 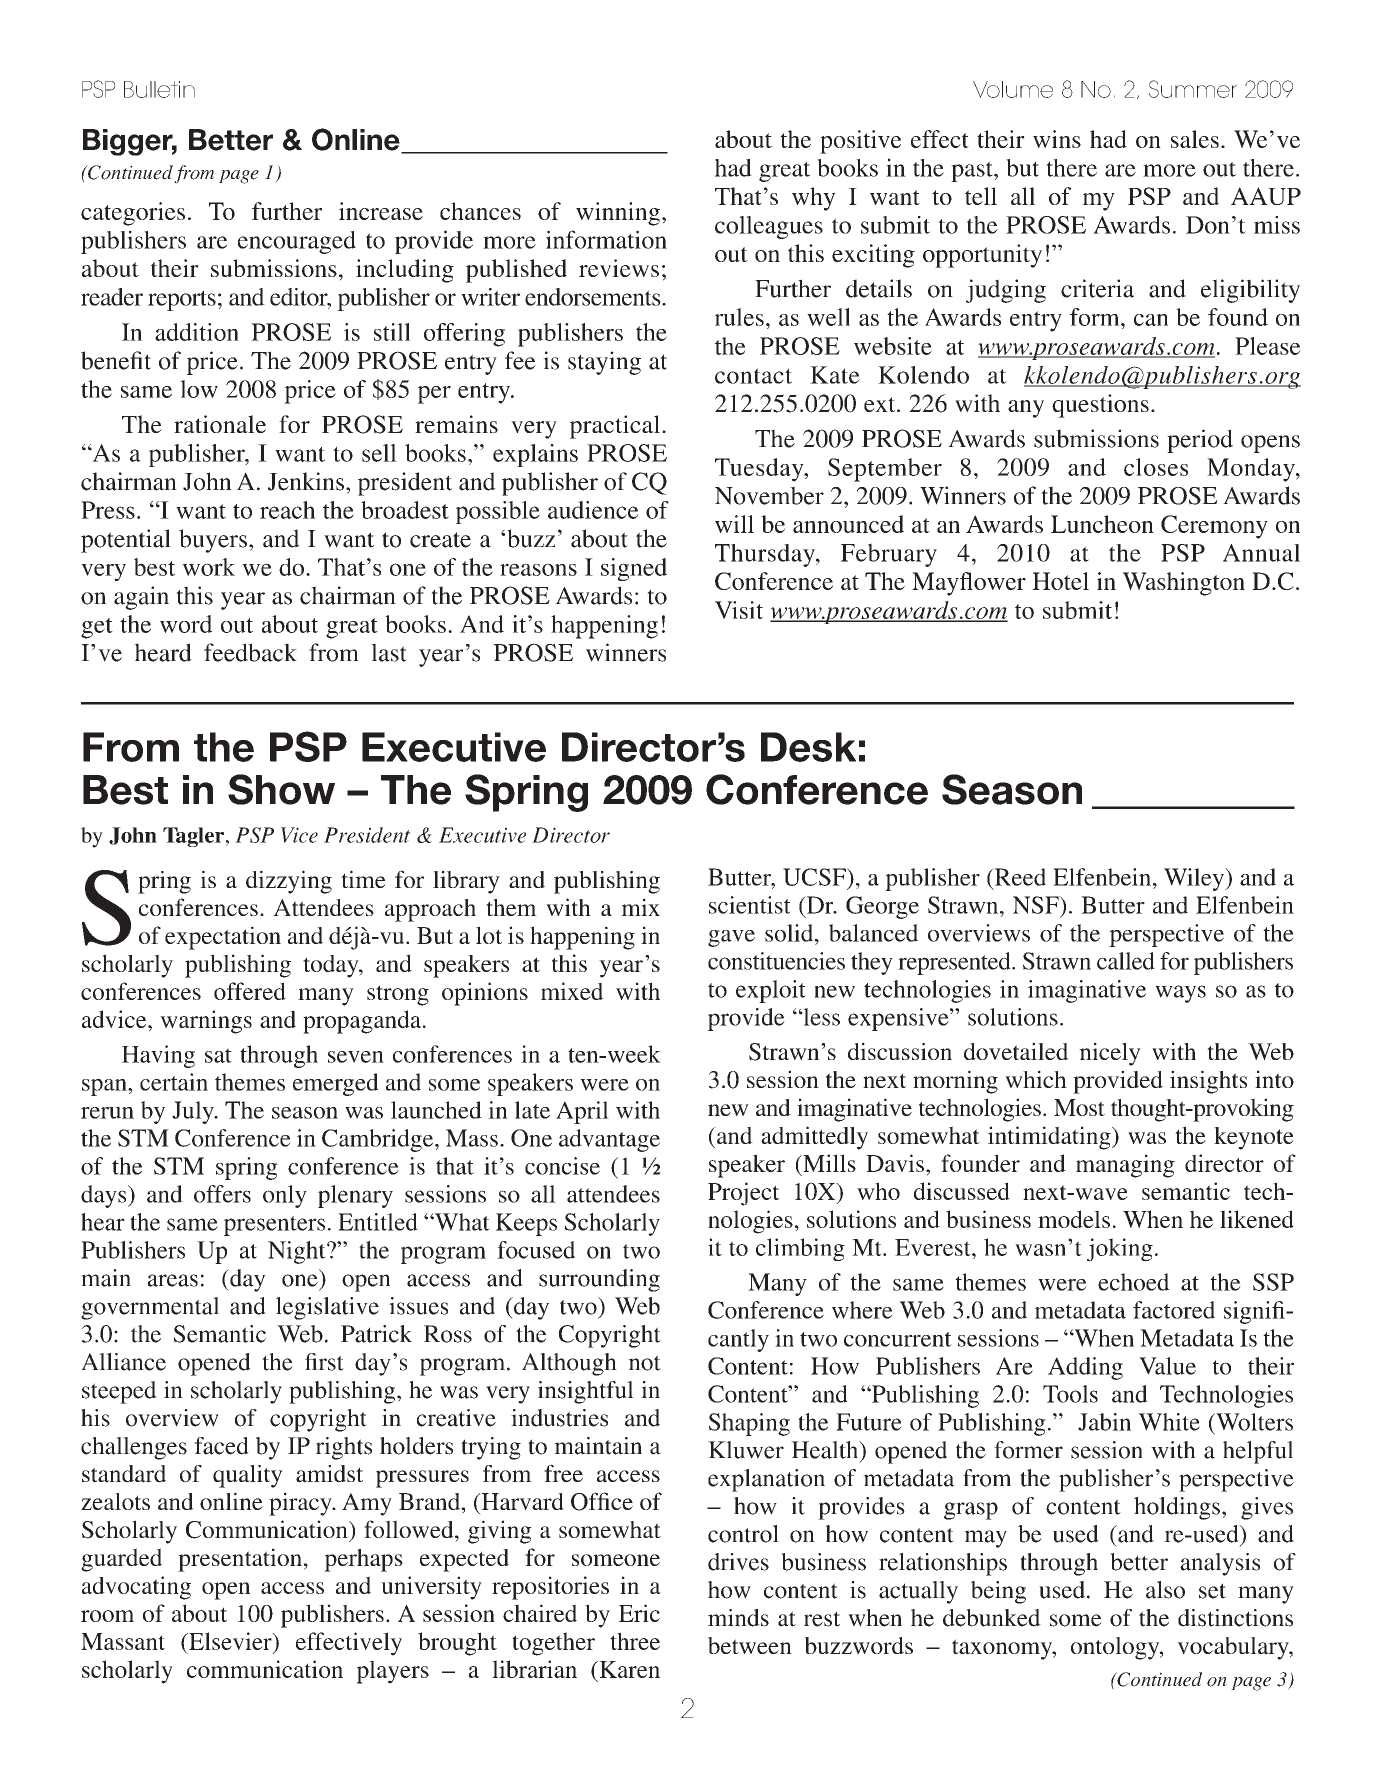 I want to click on joking, so click(x=1120, y=1250).
